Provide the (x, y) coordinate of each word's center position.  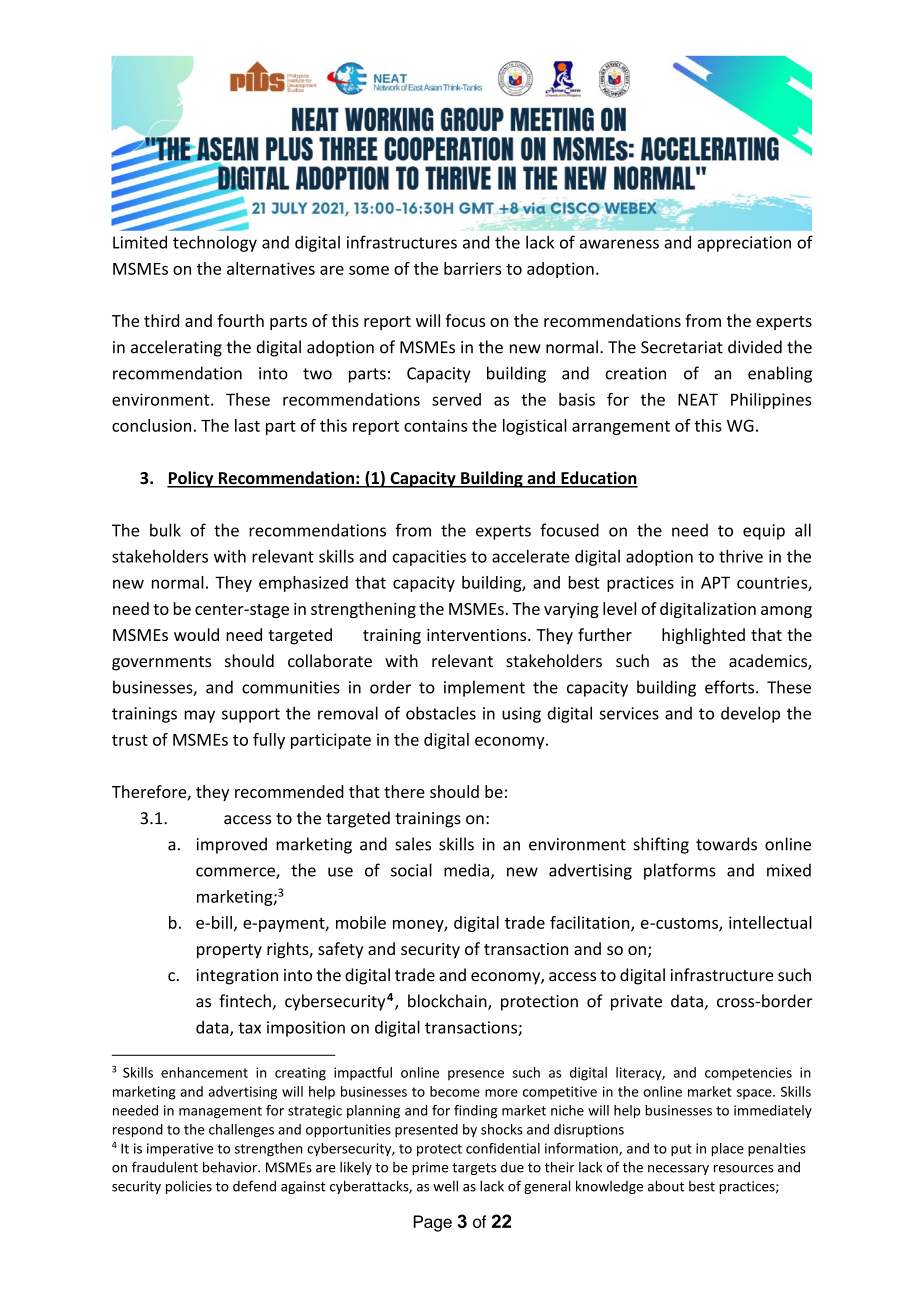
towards (726, 844)
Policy (191, 479)
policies (189, 1187)
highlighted (703, 636)
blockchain (448, 1002)
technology (215, 243)
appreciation (744, 244)
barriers (473, 268)
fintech (246, 1002)
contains (435, 425)
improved (232, 845)
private (636, 1003)
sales (413, 844)
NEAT (698, 399)
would (196, 634)
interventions (478, 635)
